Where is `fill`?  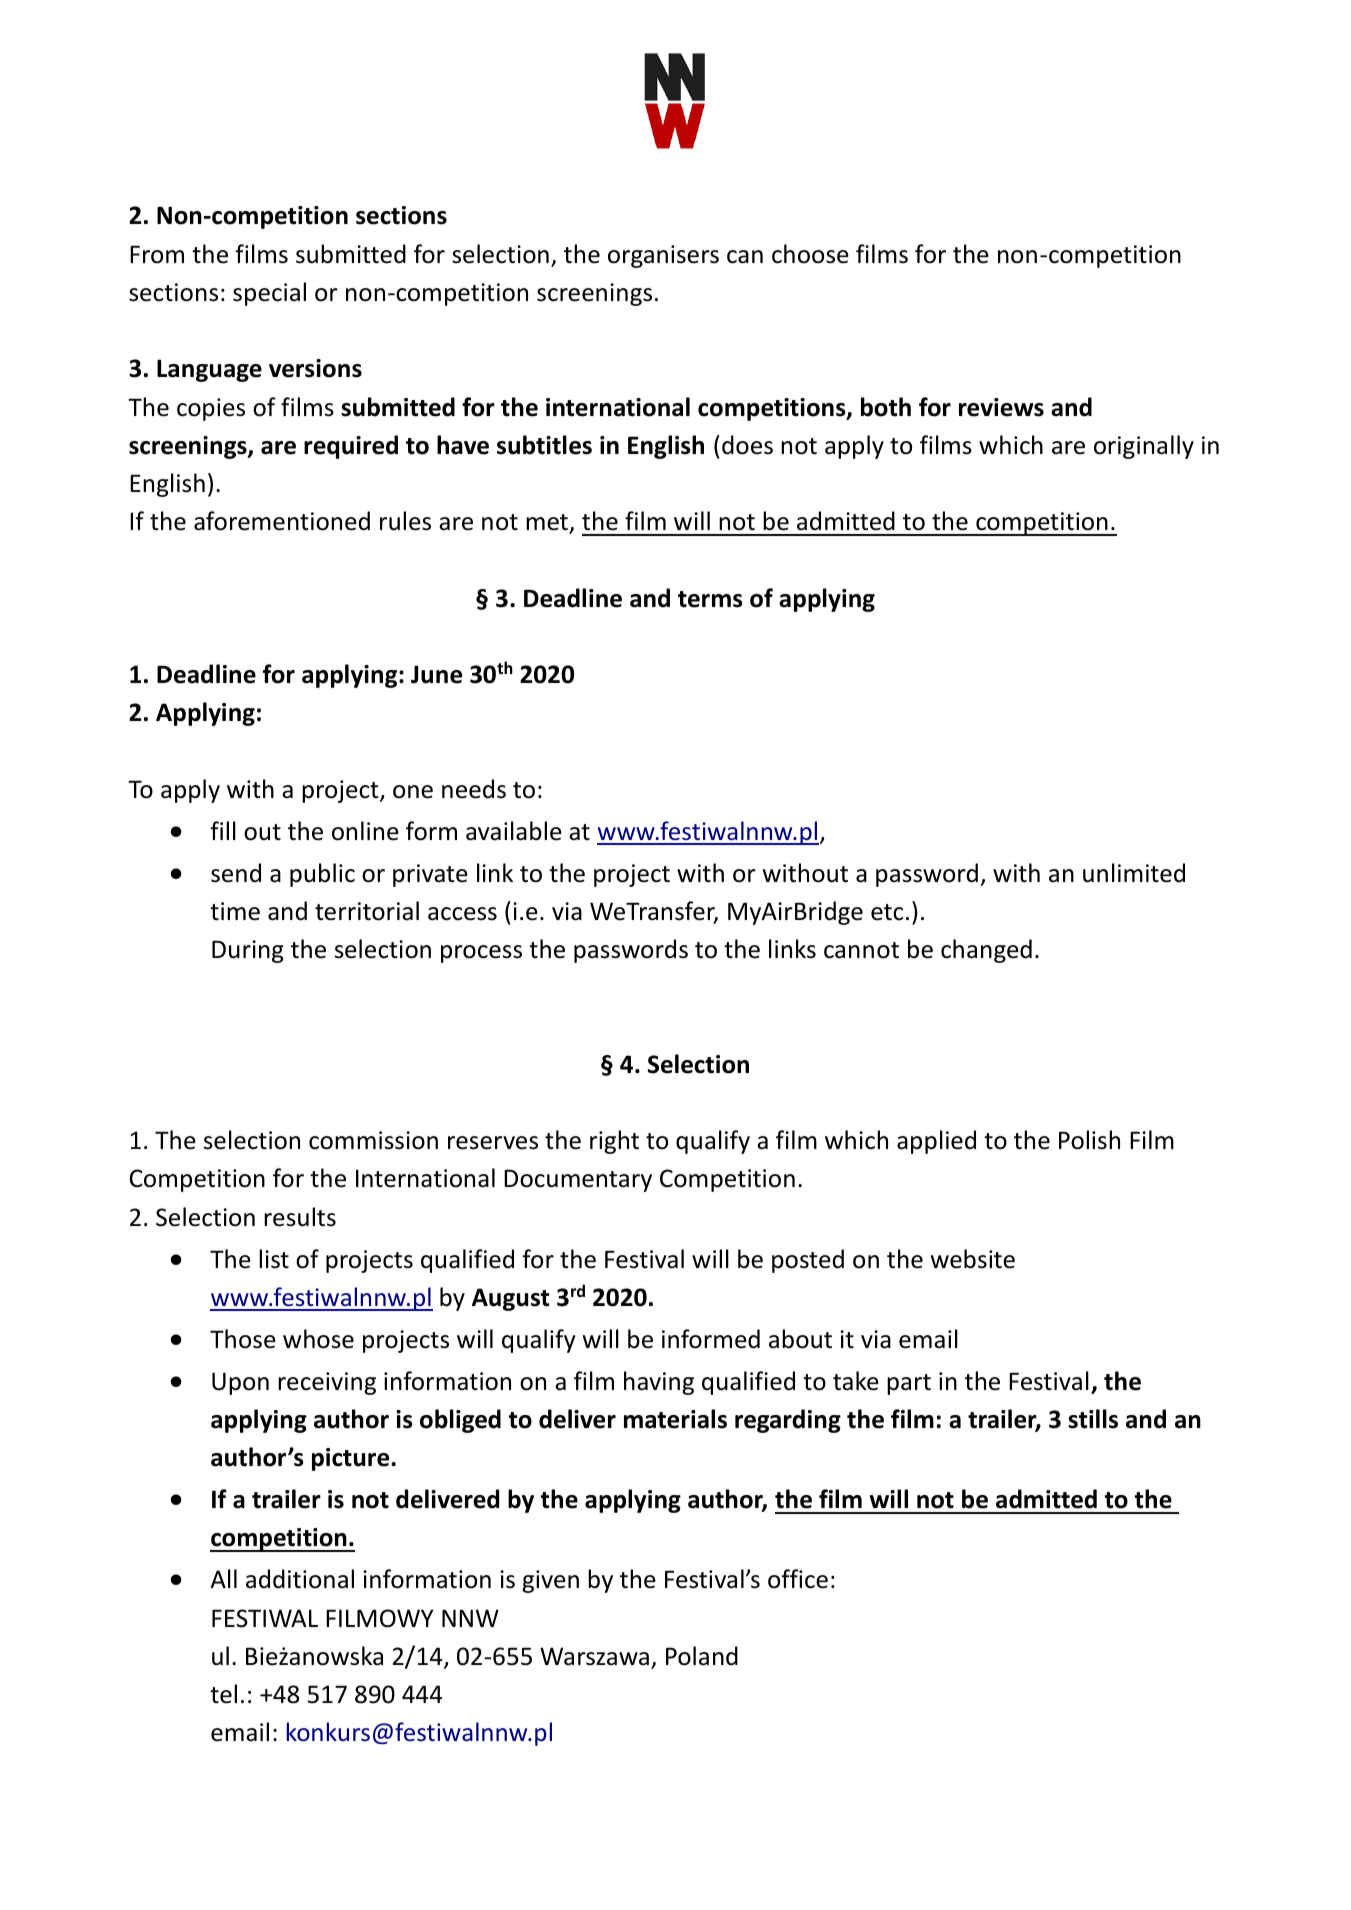 fill is located at coordinates (223, 830).
